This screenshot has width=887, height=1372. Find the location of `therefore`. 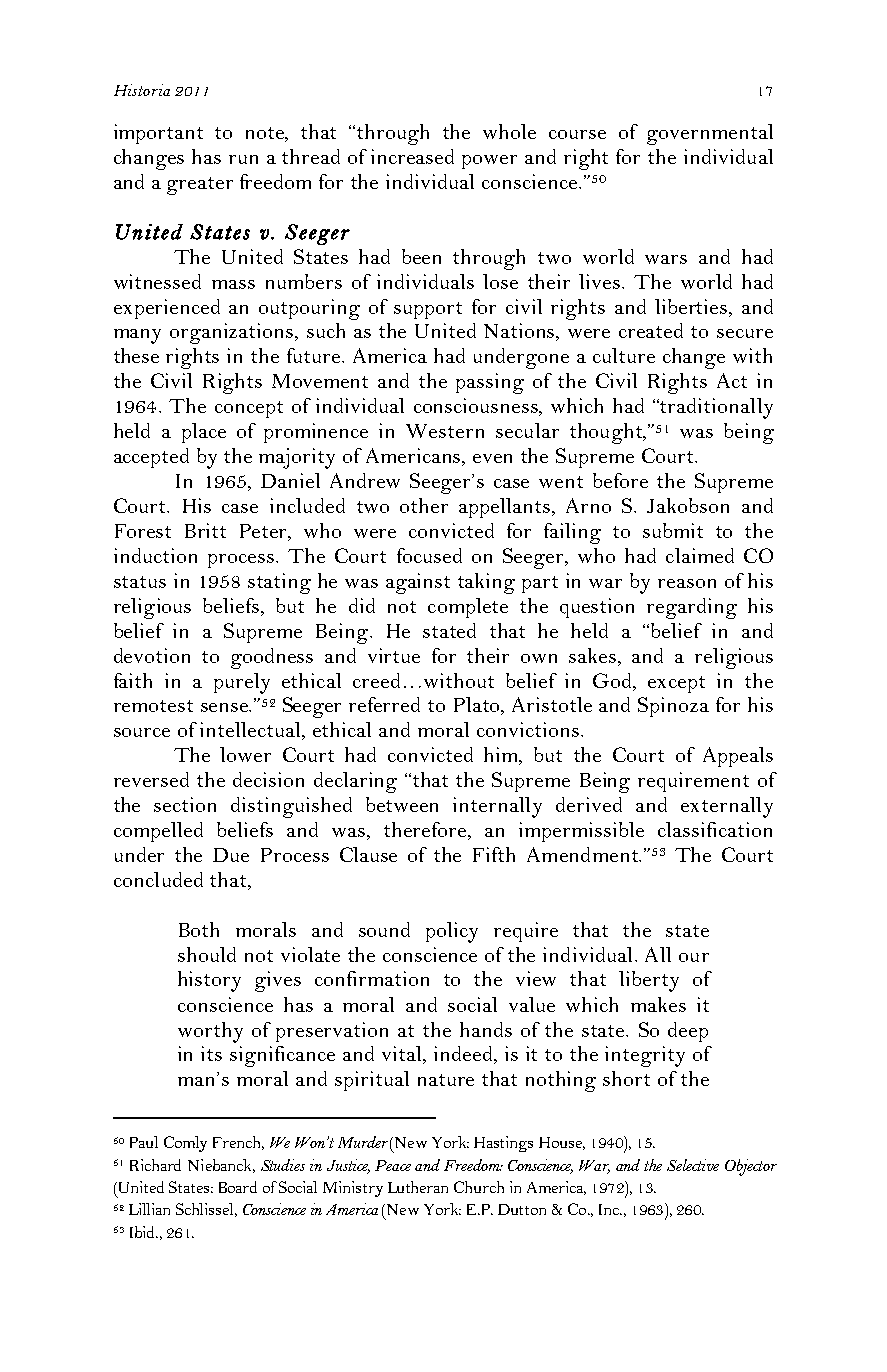

therefore is located at coordinates (426, 831).
